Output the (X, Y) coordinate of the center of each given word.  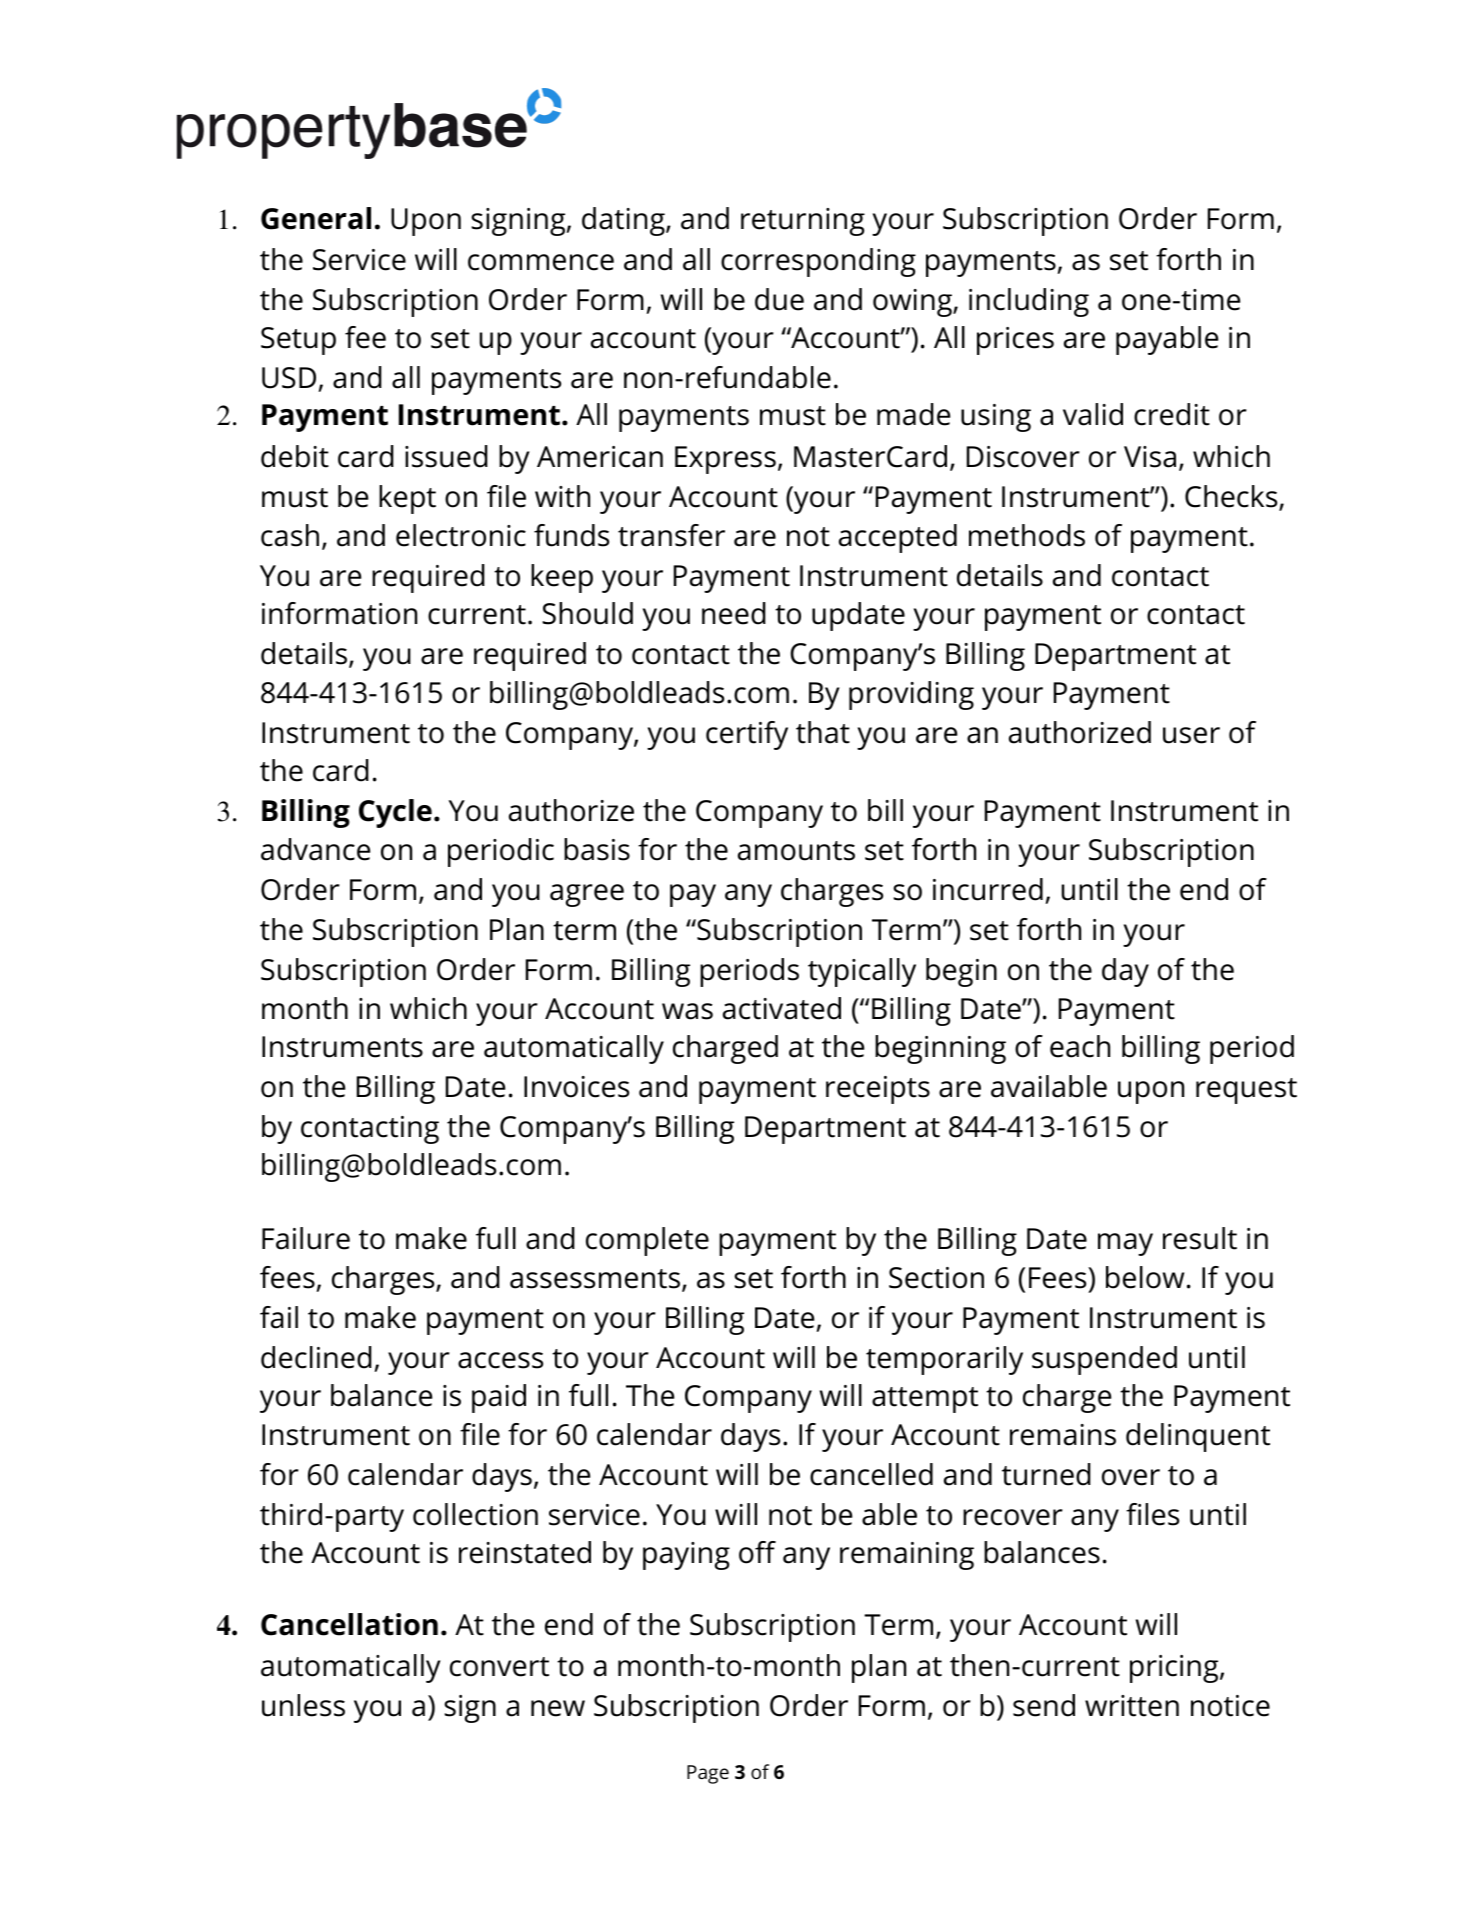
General (316, 218)
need (734, 613)
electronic (461, 535)
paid (499, 1398)
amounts (796, 851)
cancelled (871, 1474)
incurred (988, 889)
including (1029, 302)
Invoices (576, 1087)
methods (1027, 535)
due (779, 299)
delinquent (1198, 1437)
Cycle (395, 813)
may (1125, 1244)
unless (303, 1705)
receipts (878, 1090)
